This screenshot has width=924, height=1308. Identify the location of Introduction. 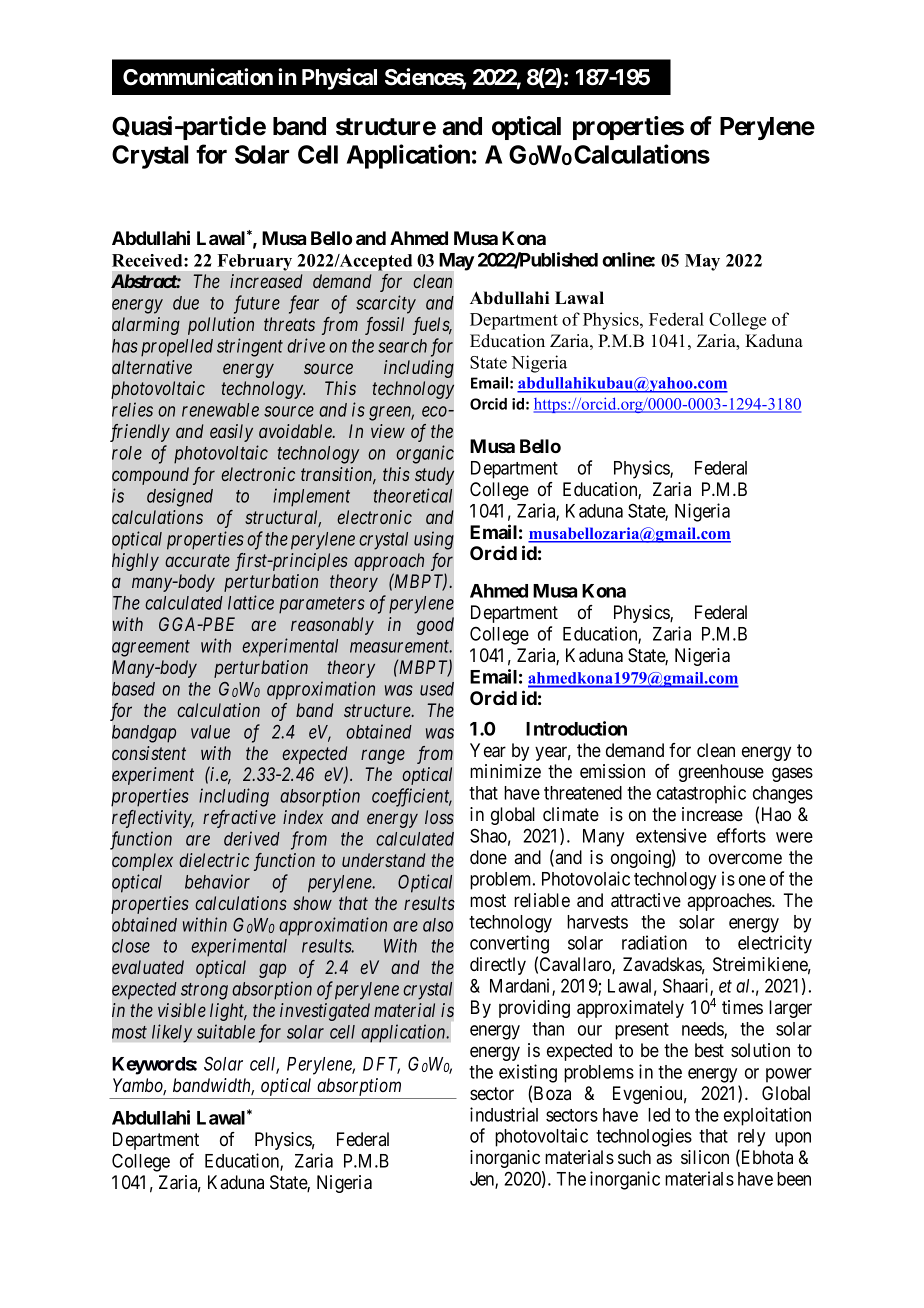
(576, 728).
